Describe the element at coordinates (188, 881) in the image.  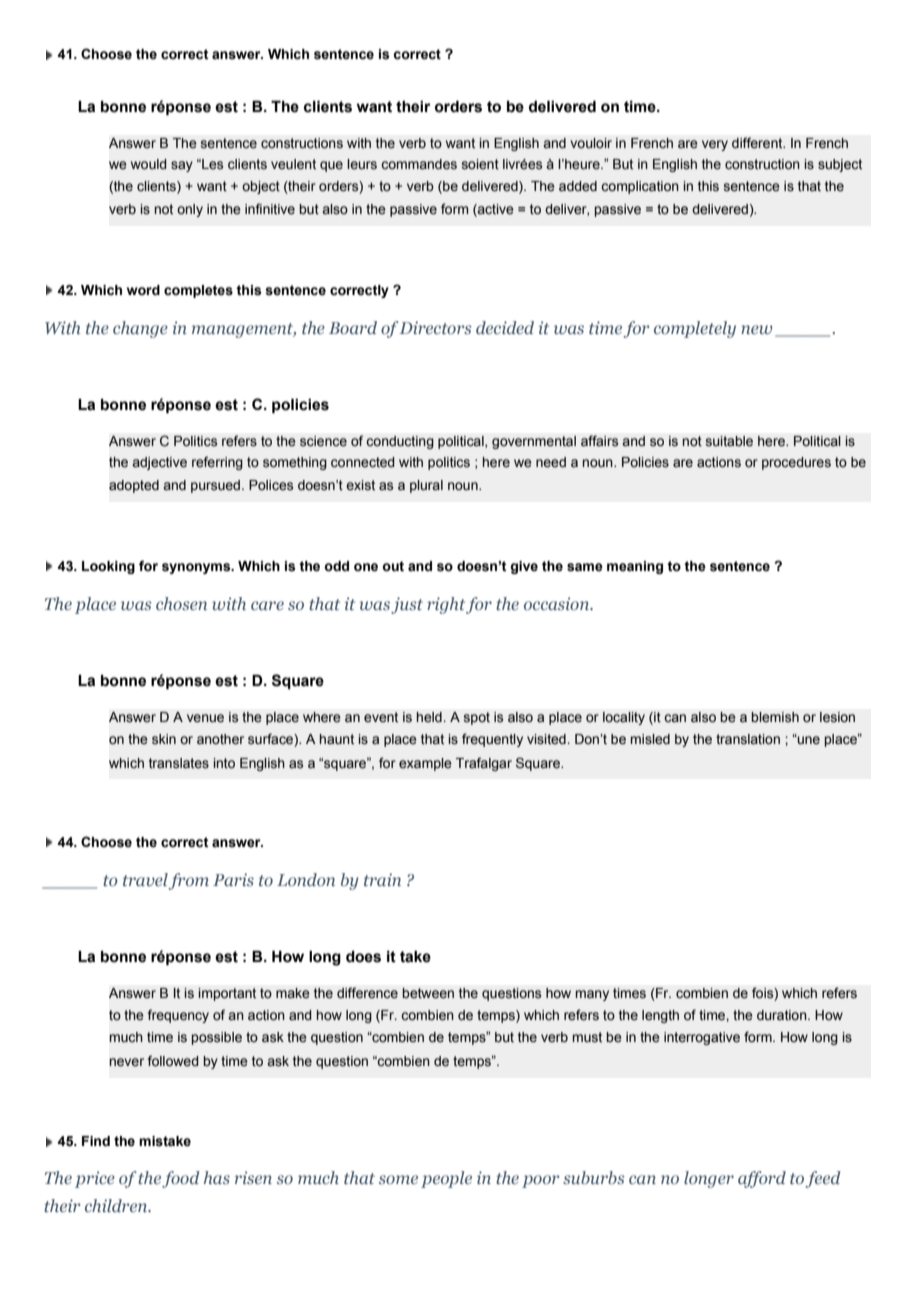
I see `from` at that location.
